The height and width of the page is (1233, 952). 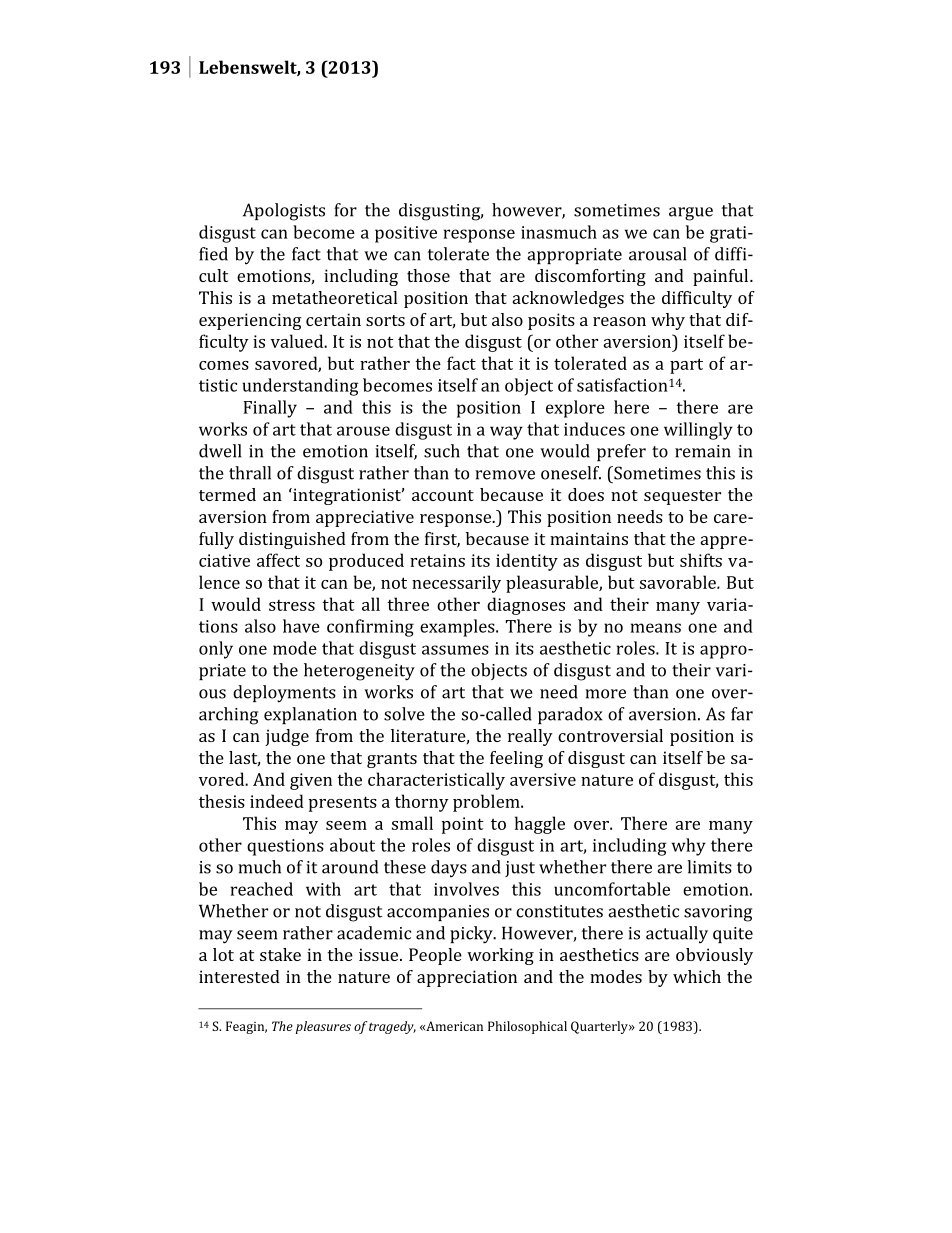 I want to click on Apologists, so click(x=284, y=212).
